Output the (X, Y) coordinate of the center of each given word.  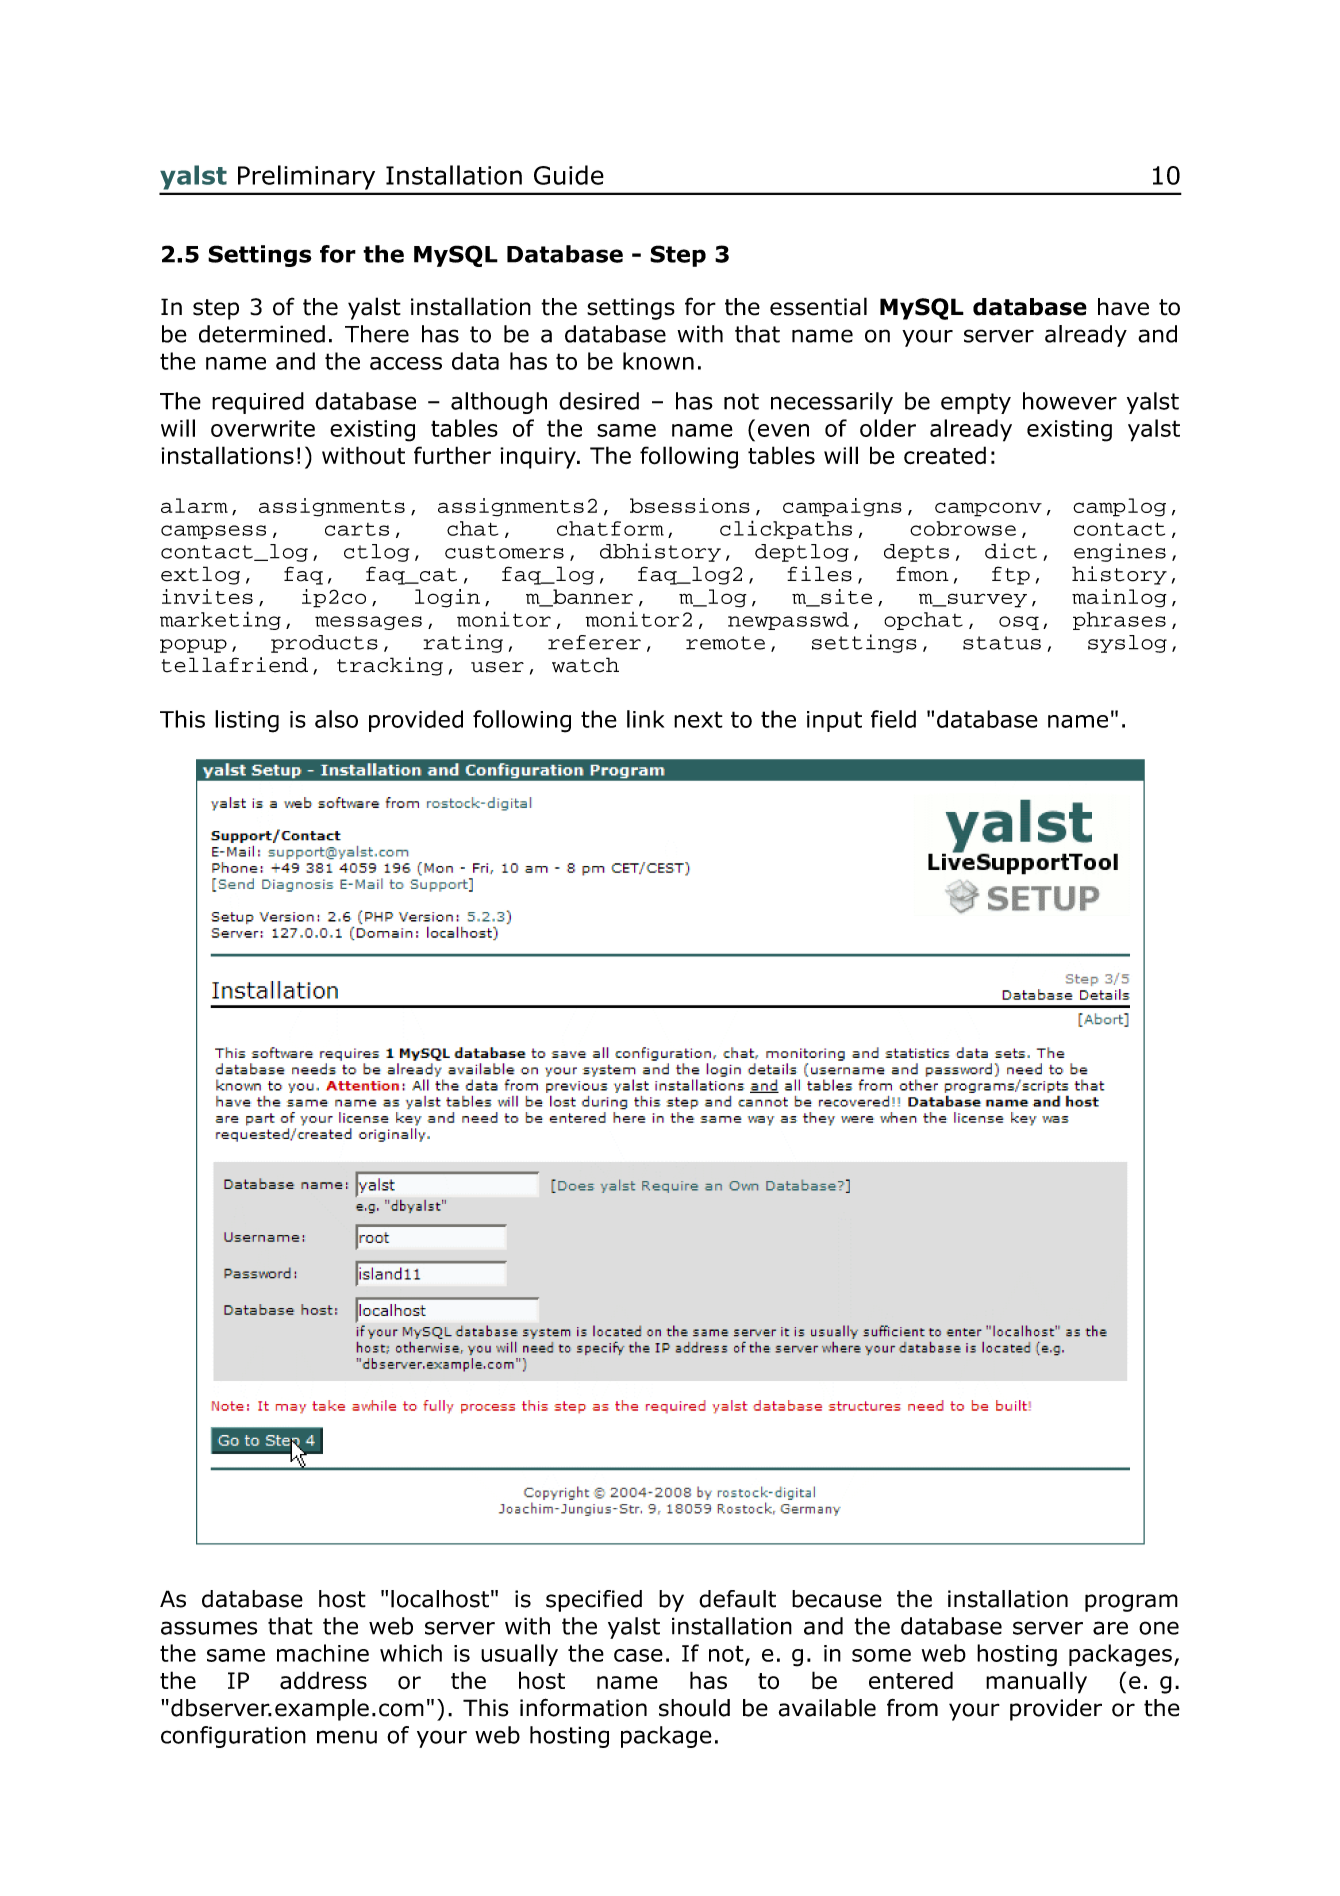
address (323, 1680)
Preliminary (306, 177)
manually (1036, 1682)
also (336, 719)
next (698, 719)
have (1123, 307)
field (893, 719)
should (694, 1708)
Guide (569, 175)
